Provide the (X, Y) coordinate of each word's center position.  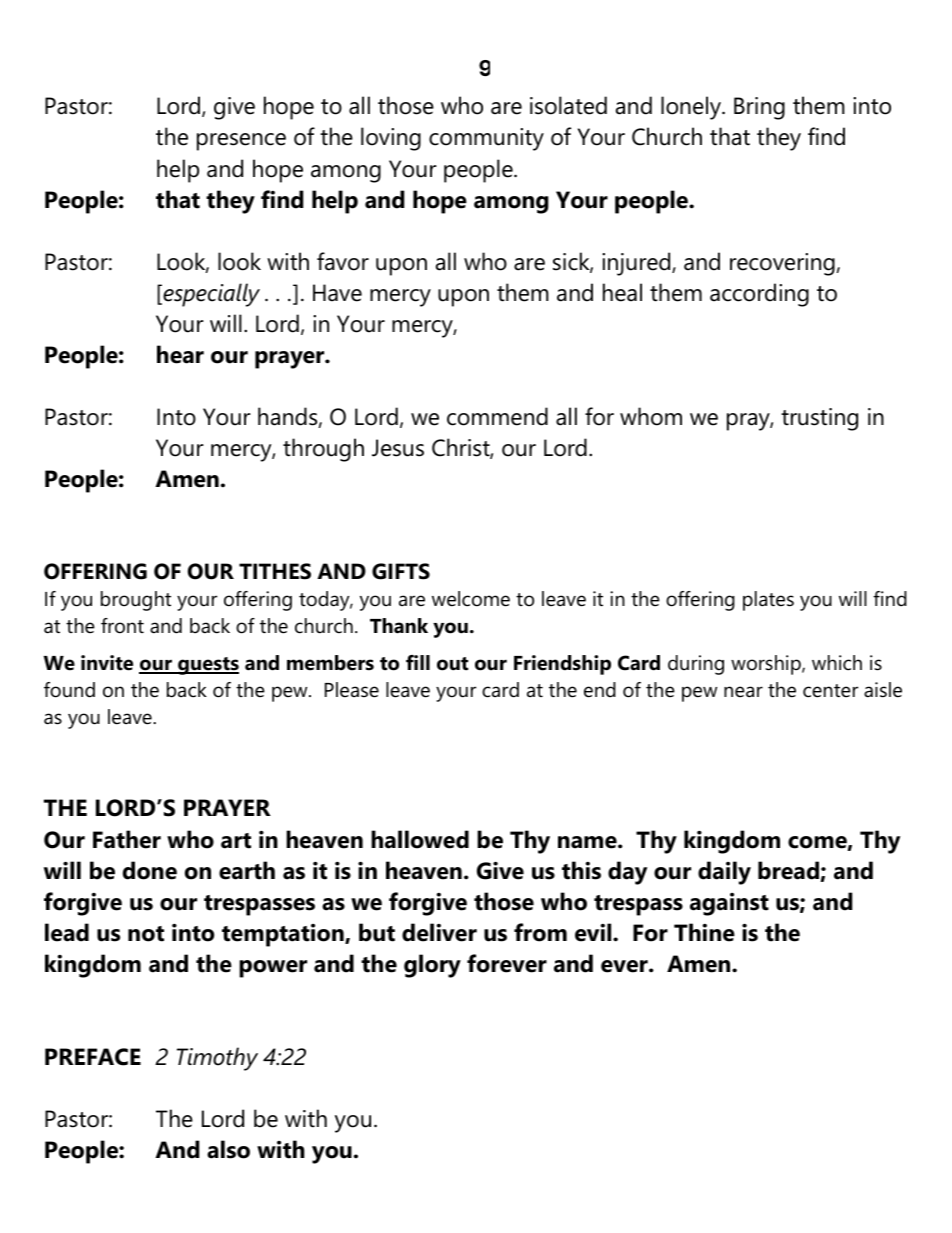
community (486, 139)
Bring (759, 108)
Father (127, 839)
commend (497, 416)
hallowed (420, 839)
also (228, 1149)
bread (789, 871)
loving (391, 139)
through (323, 450)
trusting (819, 419)
